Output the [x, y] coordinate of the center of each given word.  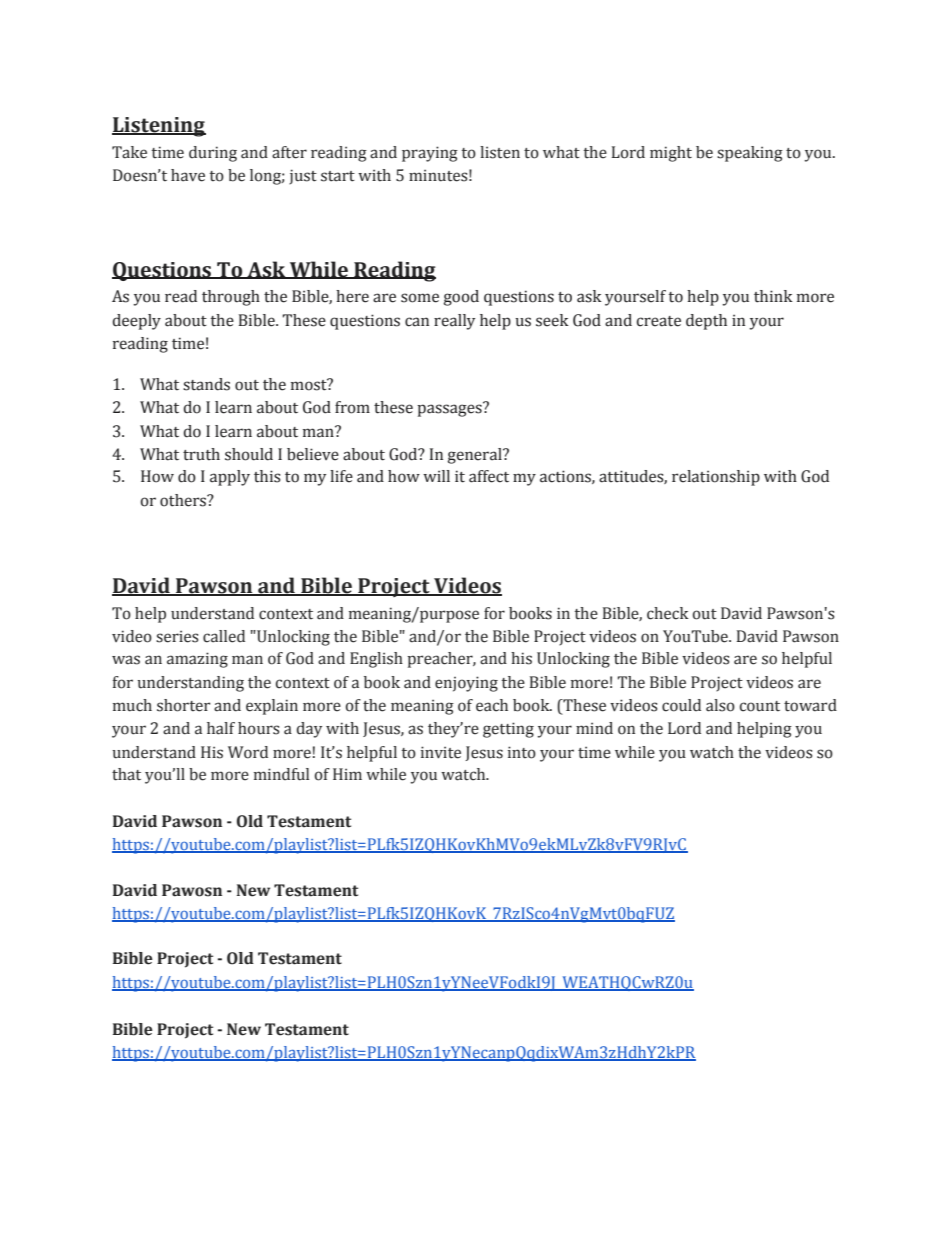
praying [430, 154]
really [454, 322]
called [224, 636]
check [668, 613]
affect [489, 476]
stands [206, 384]
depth [706, 322]
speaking [750, 154]
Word [248, 752]
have [188, 175]
